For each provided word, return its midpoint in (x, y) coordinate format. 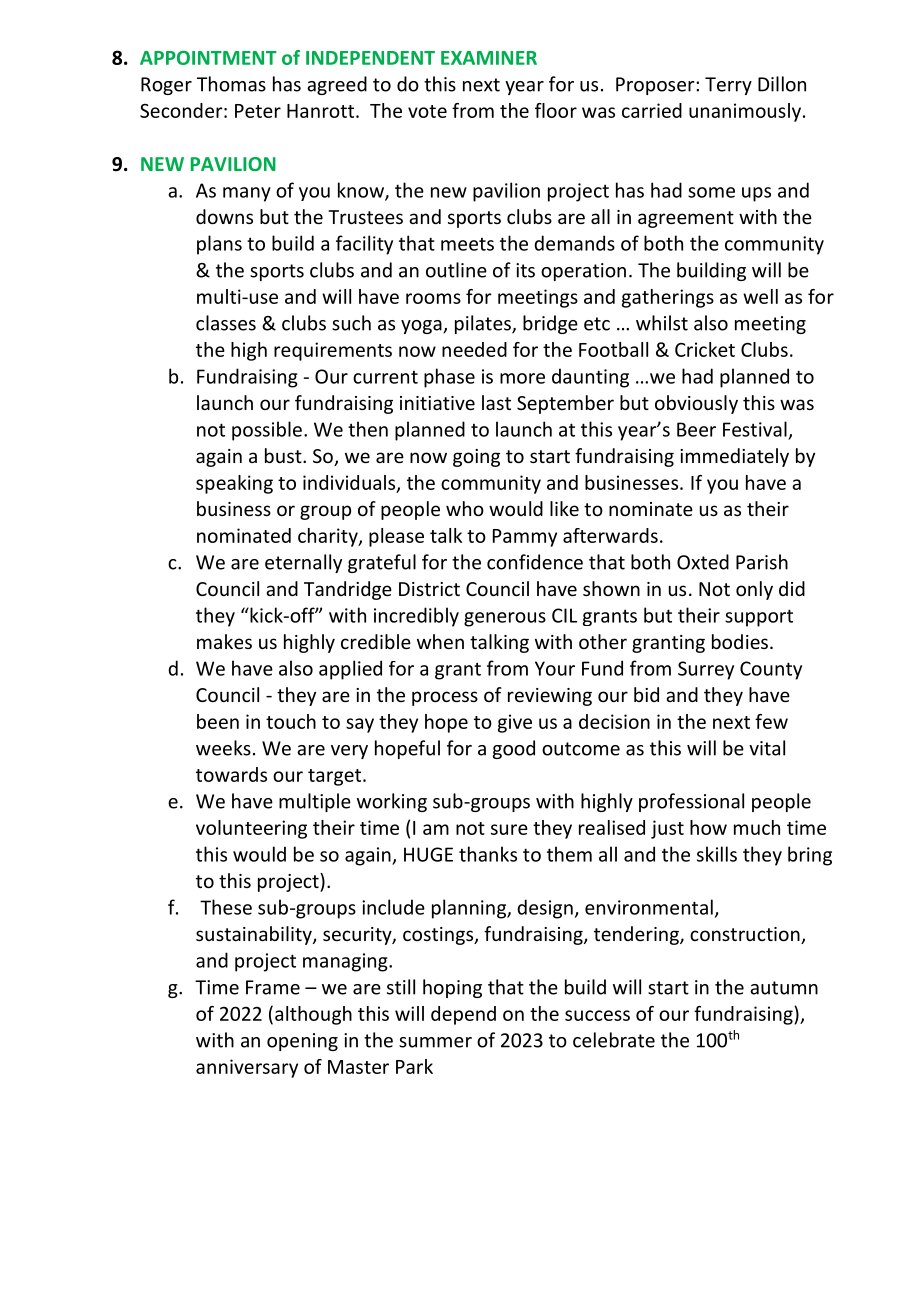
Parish (762, 562)
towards (231, 774)
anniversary (247, 1068)
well (760, 296)
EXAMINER (489, 58)
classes (226, 323)
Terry (728, 86)
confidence (535, 562)
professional (691, 802)
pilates (484, 324)
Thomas (231, 84)
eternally (303, 563)
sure (509, 829)
